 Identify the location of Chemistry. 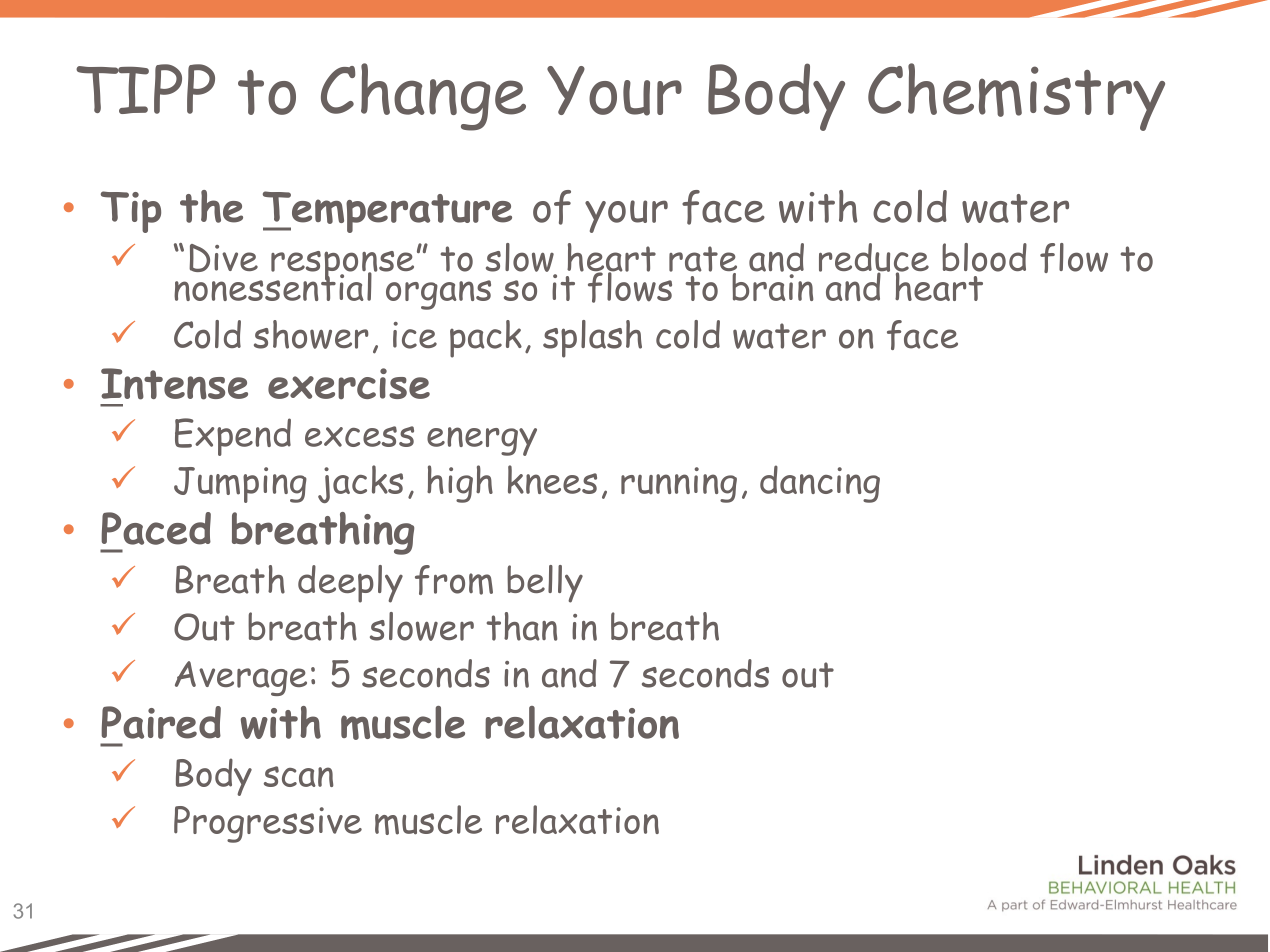
(1016, 97).
